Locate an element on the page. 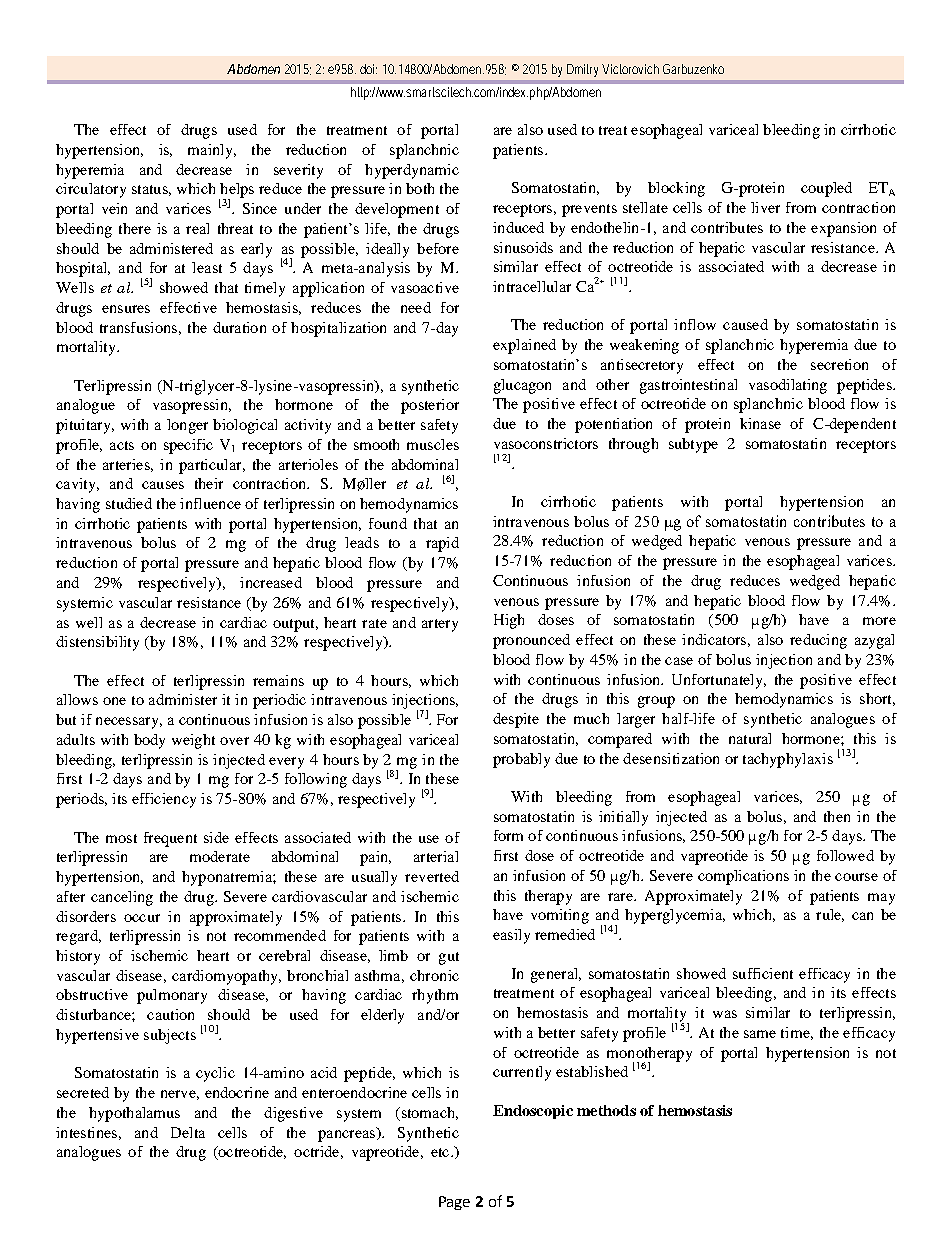  reducing is located at coordinates (818, 641).
